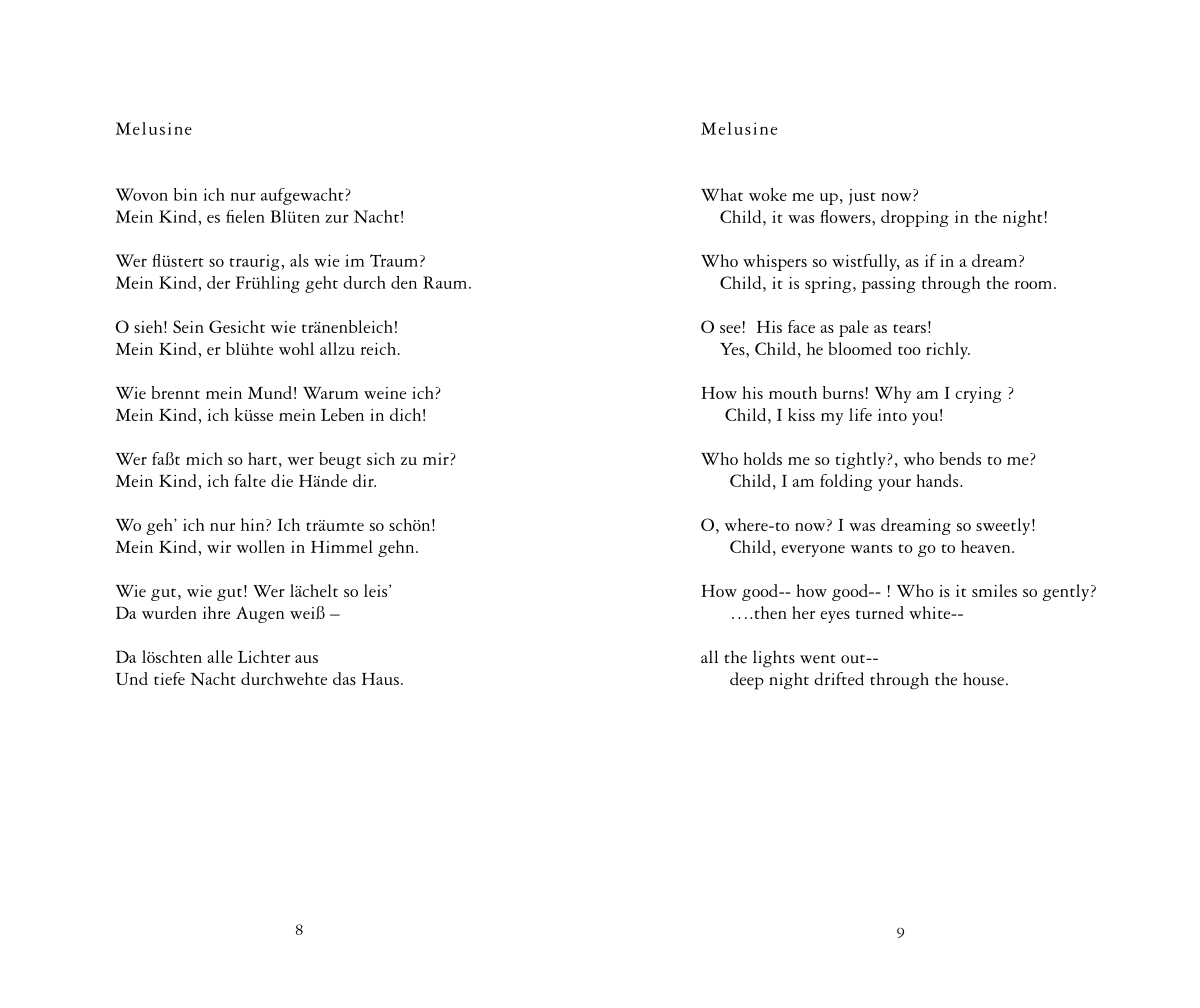  What do you see at coordinates (722, 194) in the screenshot?
I see `What` at bounding box center [722, 194].
